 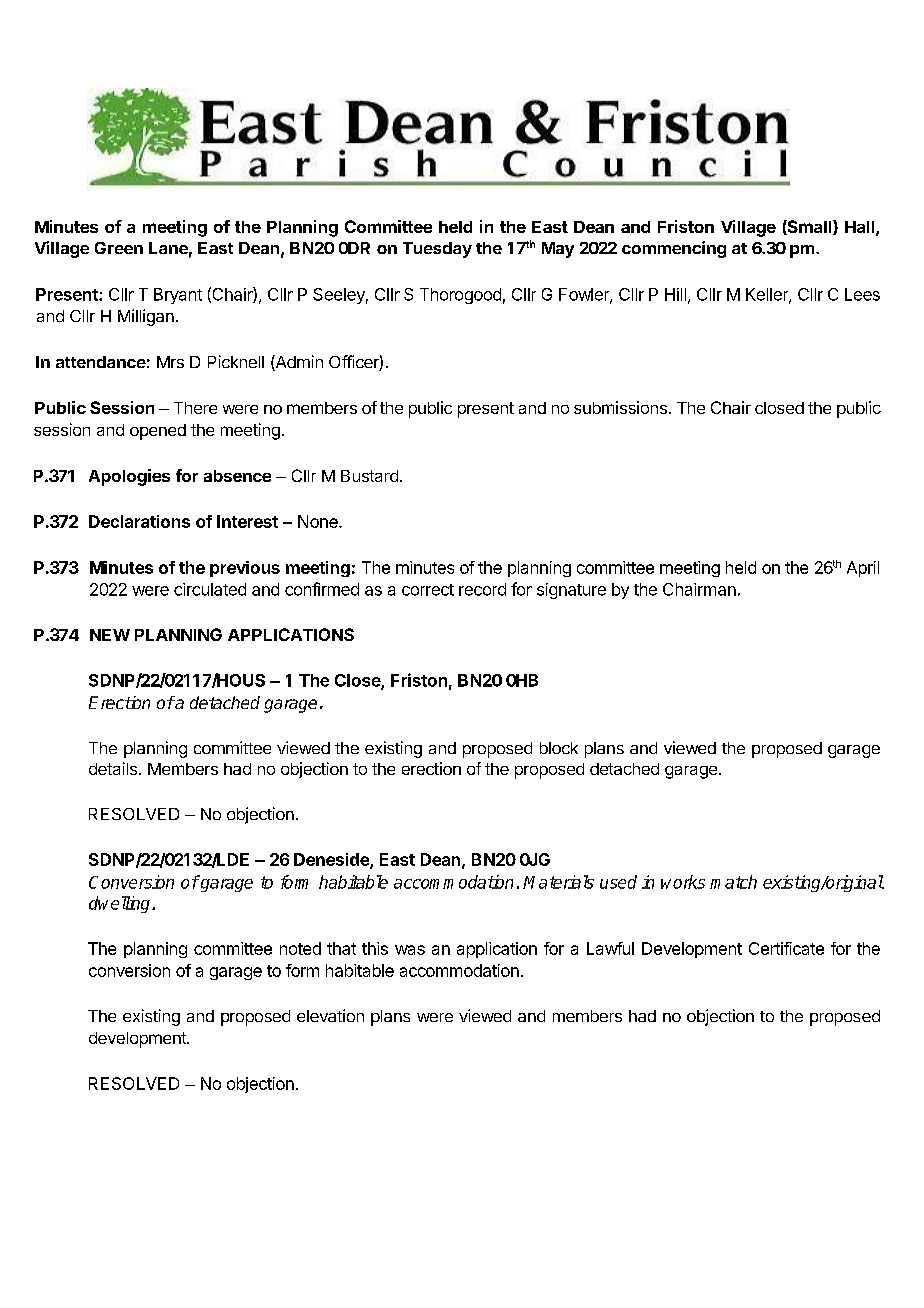 What do you see at coordinates (482, 589) in the page?
I see `record` at bounding box center [482, 589].
